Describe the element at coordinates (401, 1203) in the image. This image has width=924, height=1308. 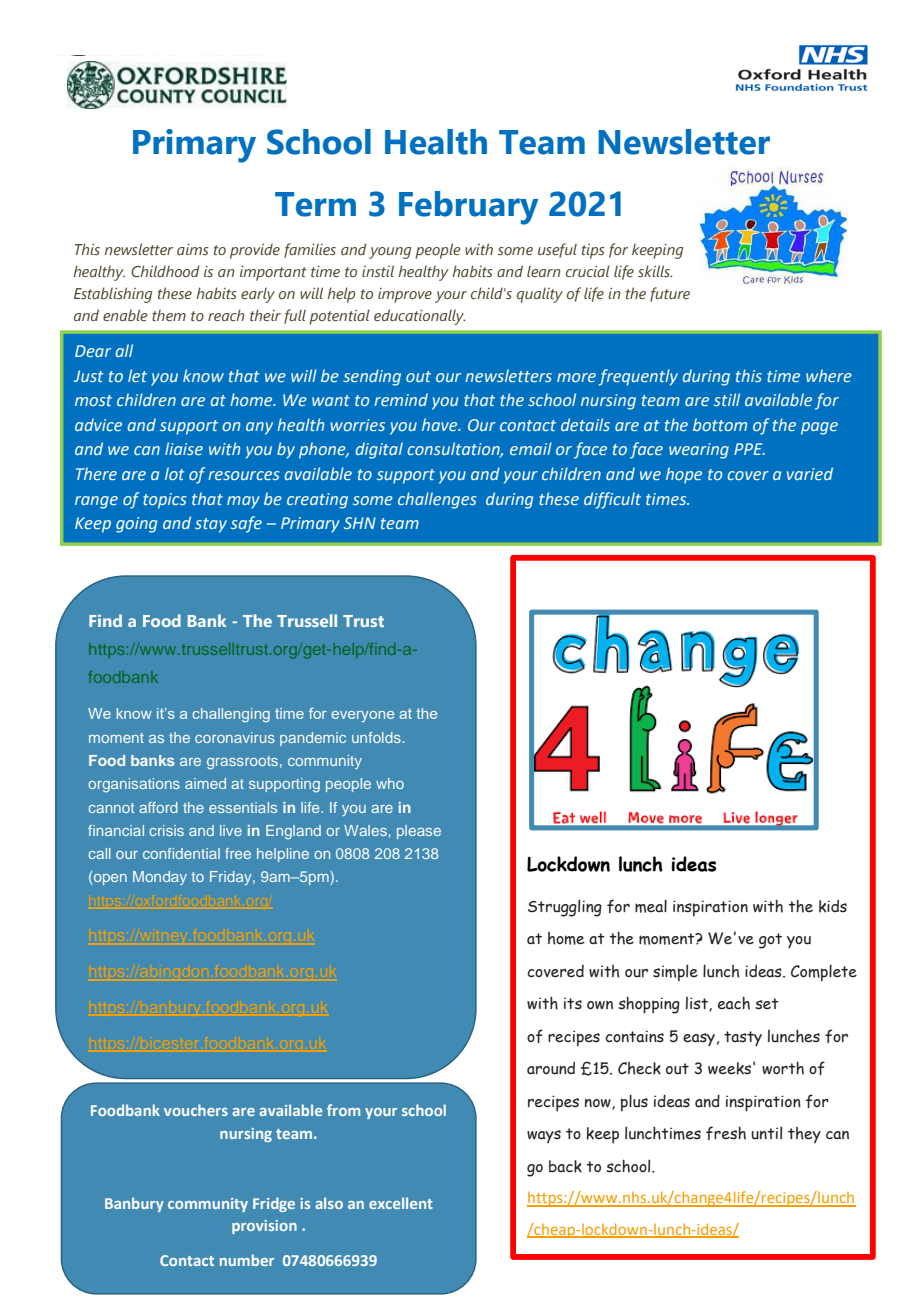
I see `excellent` at that location.
